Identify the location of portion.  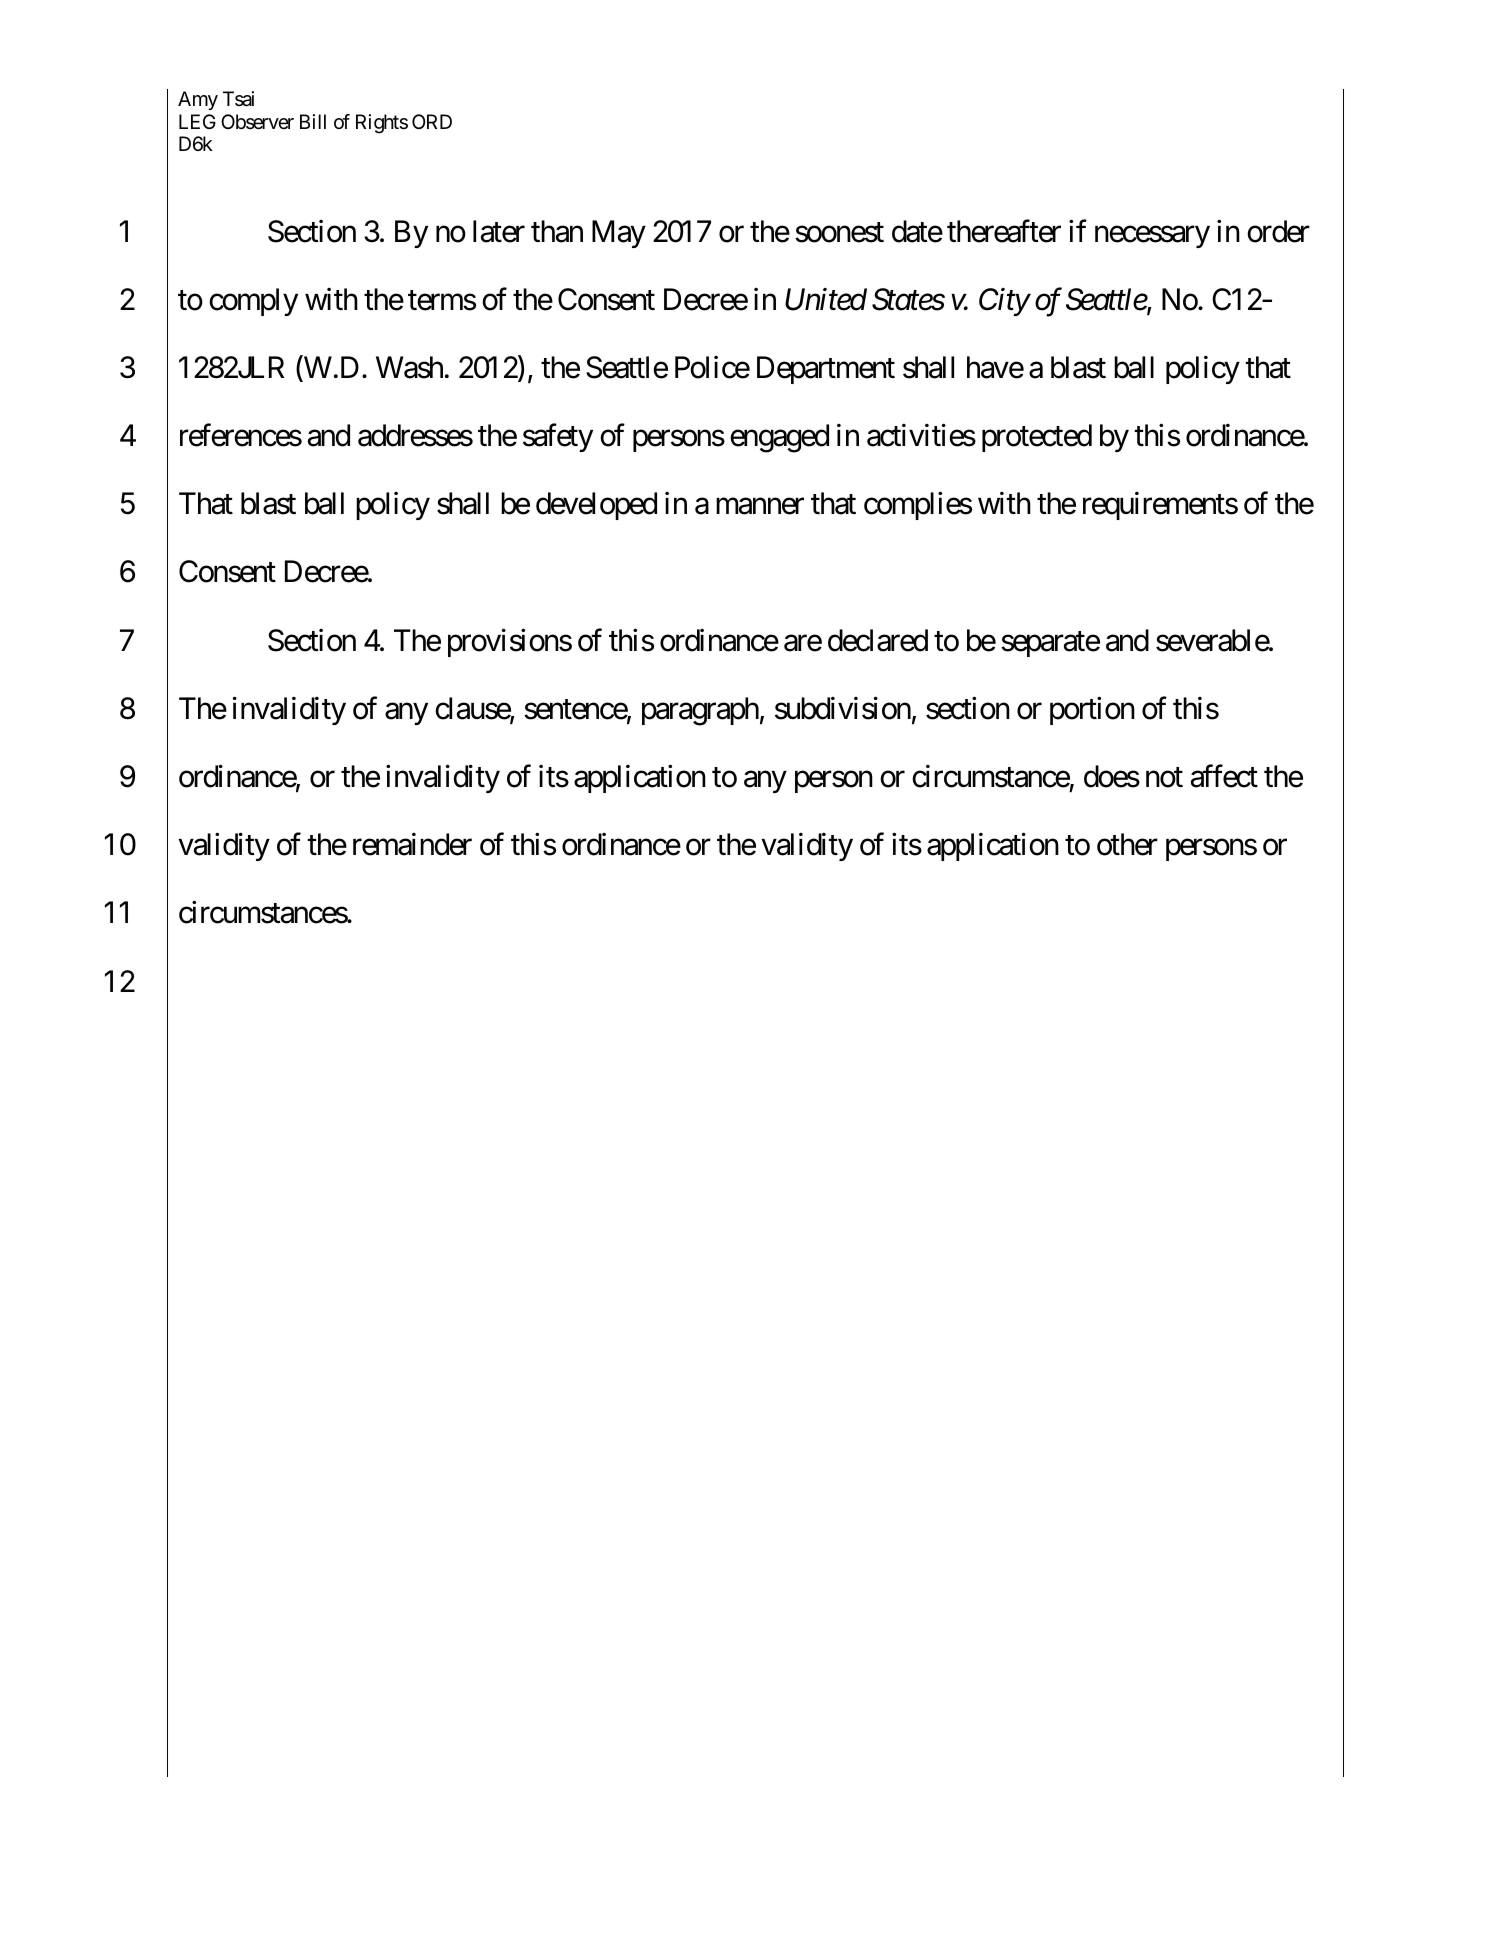
(1092, 711).
